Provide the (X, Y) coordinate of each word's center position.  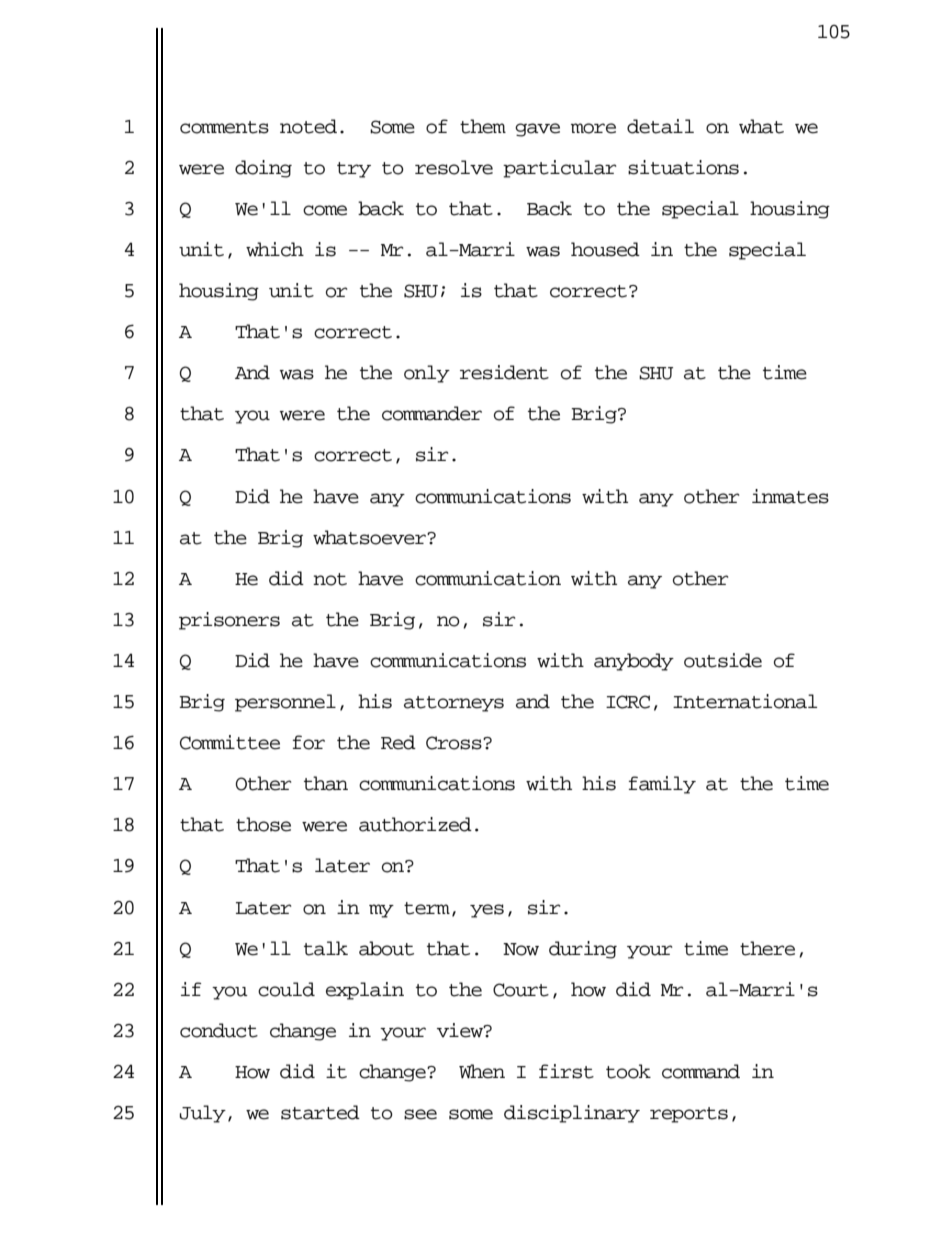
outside (723, 660)
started (320, 1112)
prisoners (229, 621)
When (482, 1071)
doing (263, 169)
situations (683, 167)
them (483, 126)
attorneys (454, 704)
